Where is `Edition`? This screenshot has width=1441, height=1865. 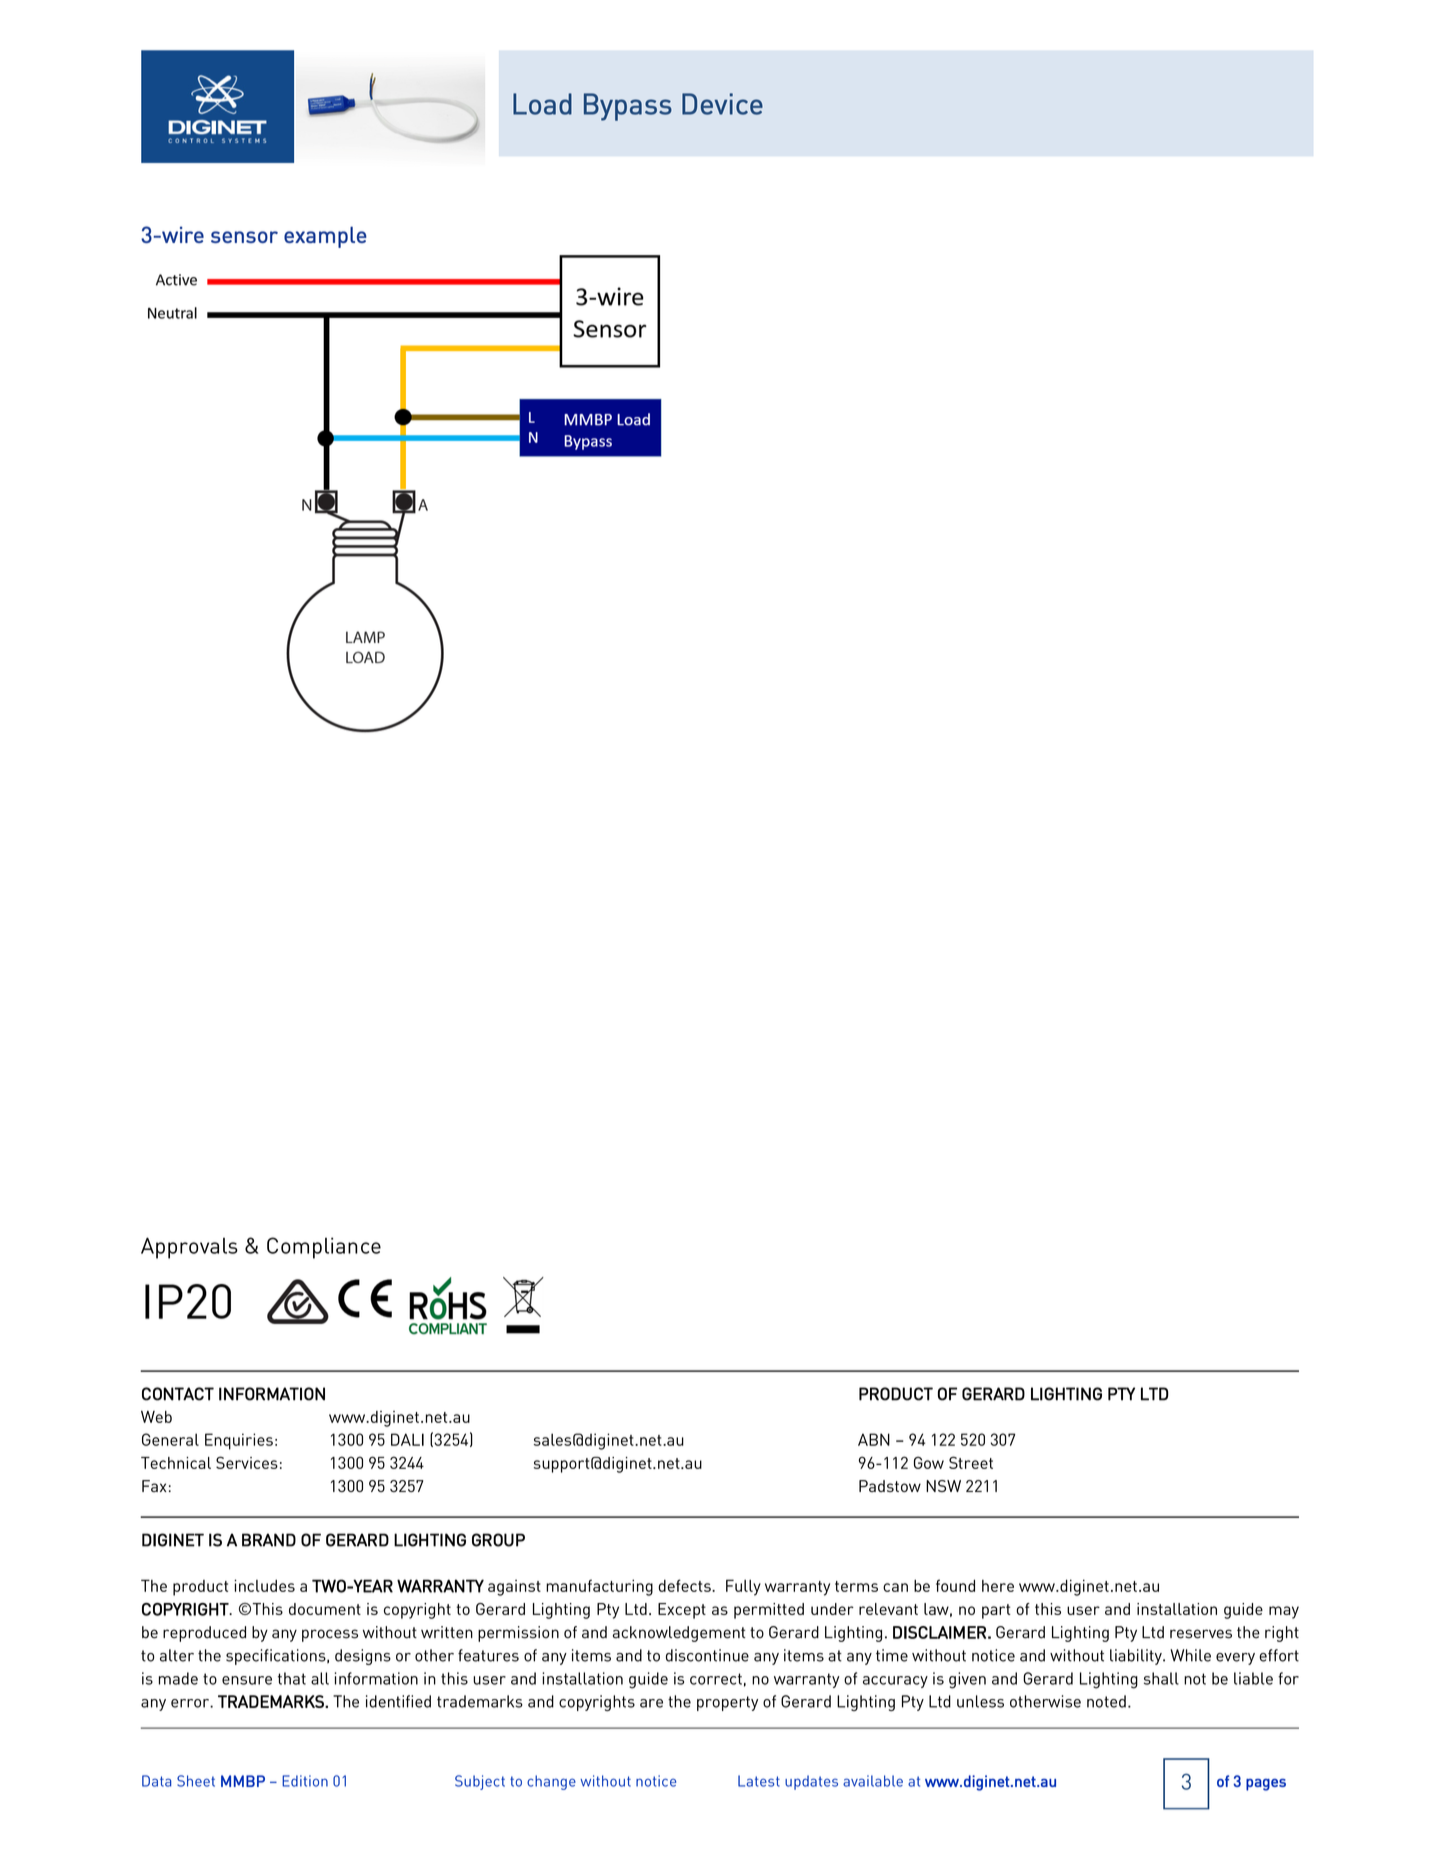
Edition is located at coordinates (305, 1781).
